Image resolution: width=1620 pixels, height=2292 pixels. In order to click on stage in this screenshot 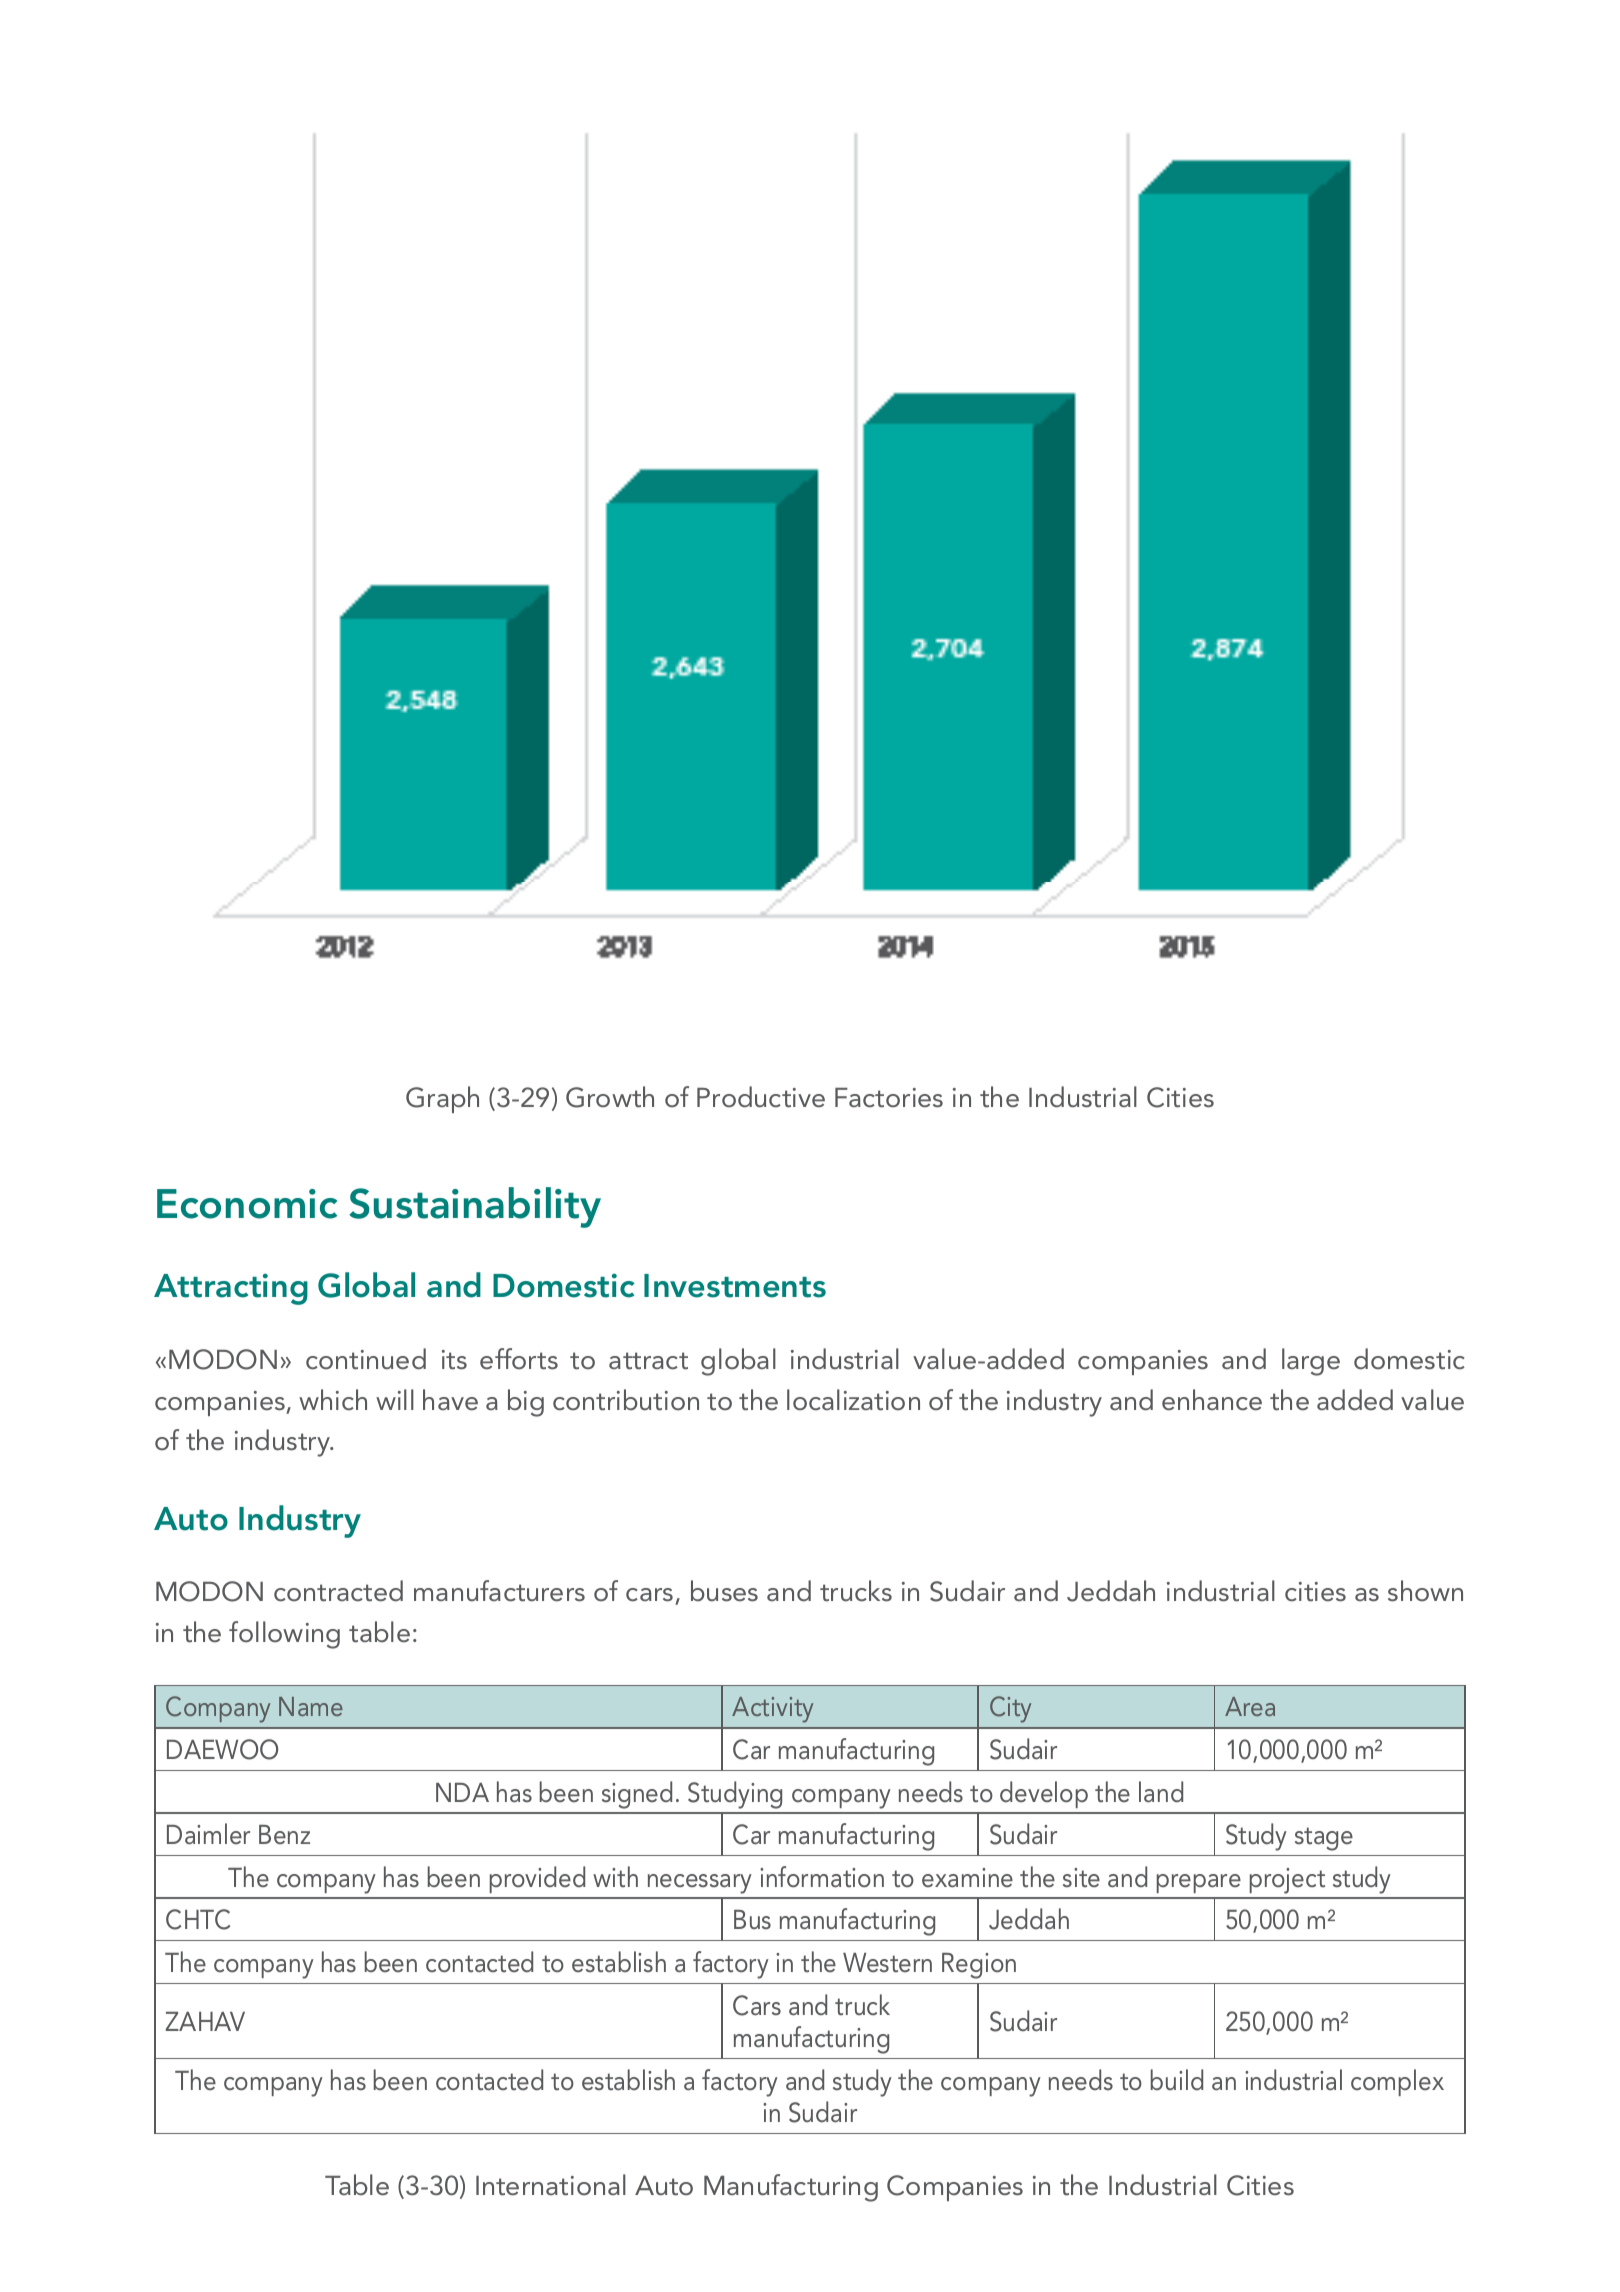, I will do `click(1324, 1839)`.
